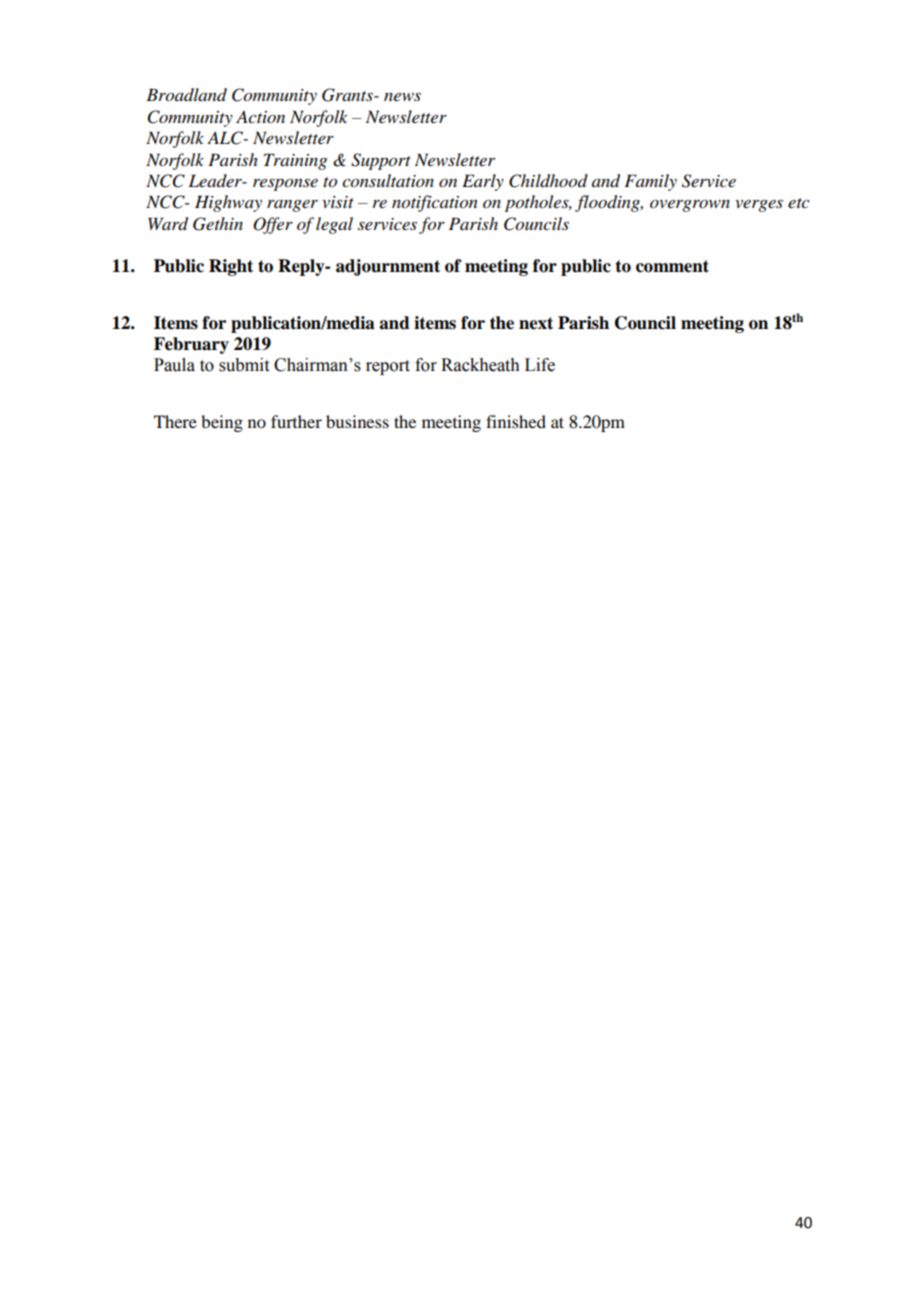  I want to click on being, so click(222, 423).
